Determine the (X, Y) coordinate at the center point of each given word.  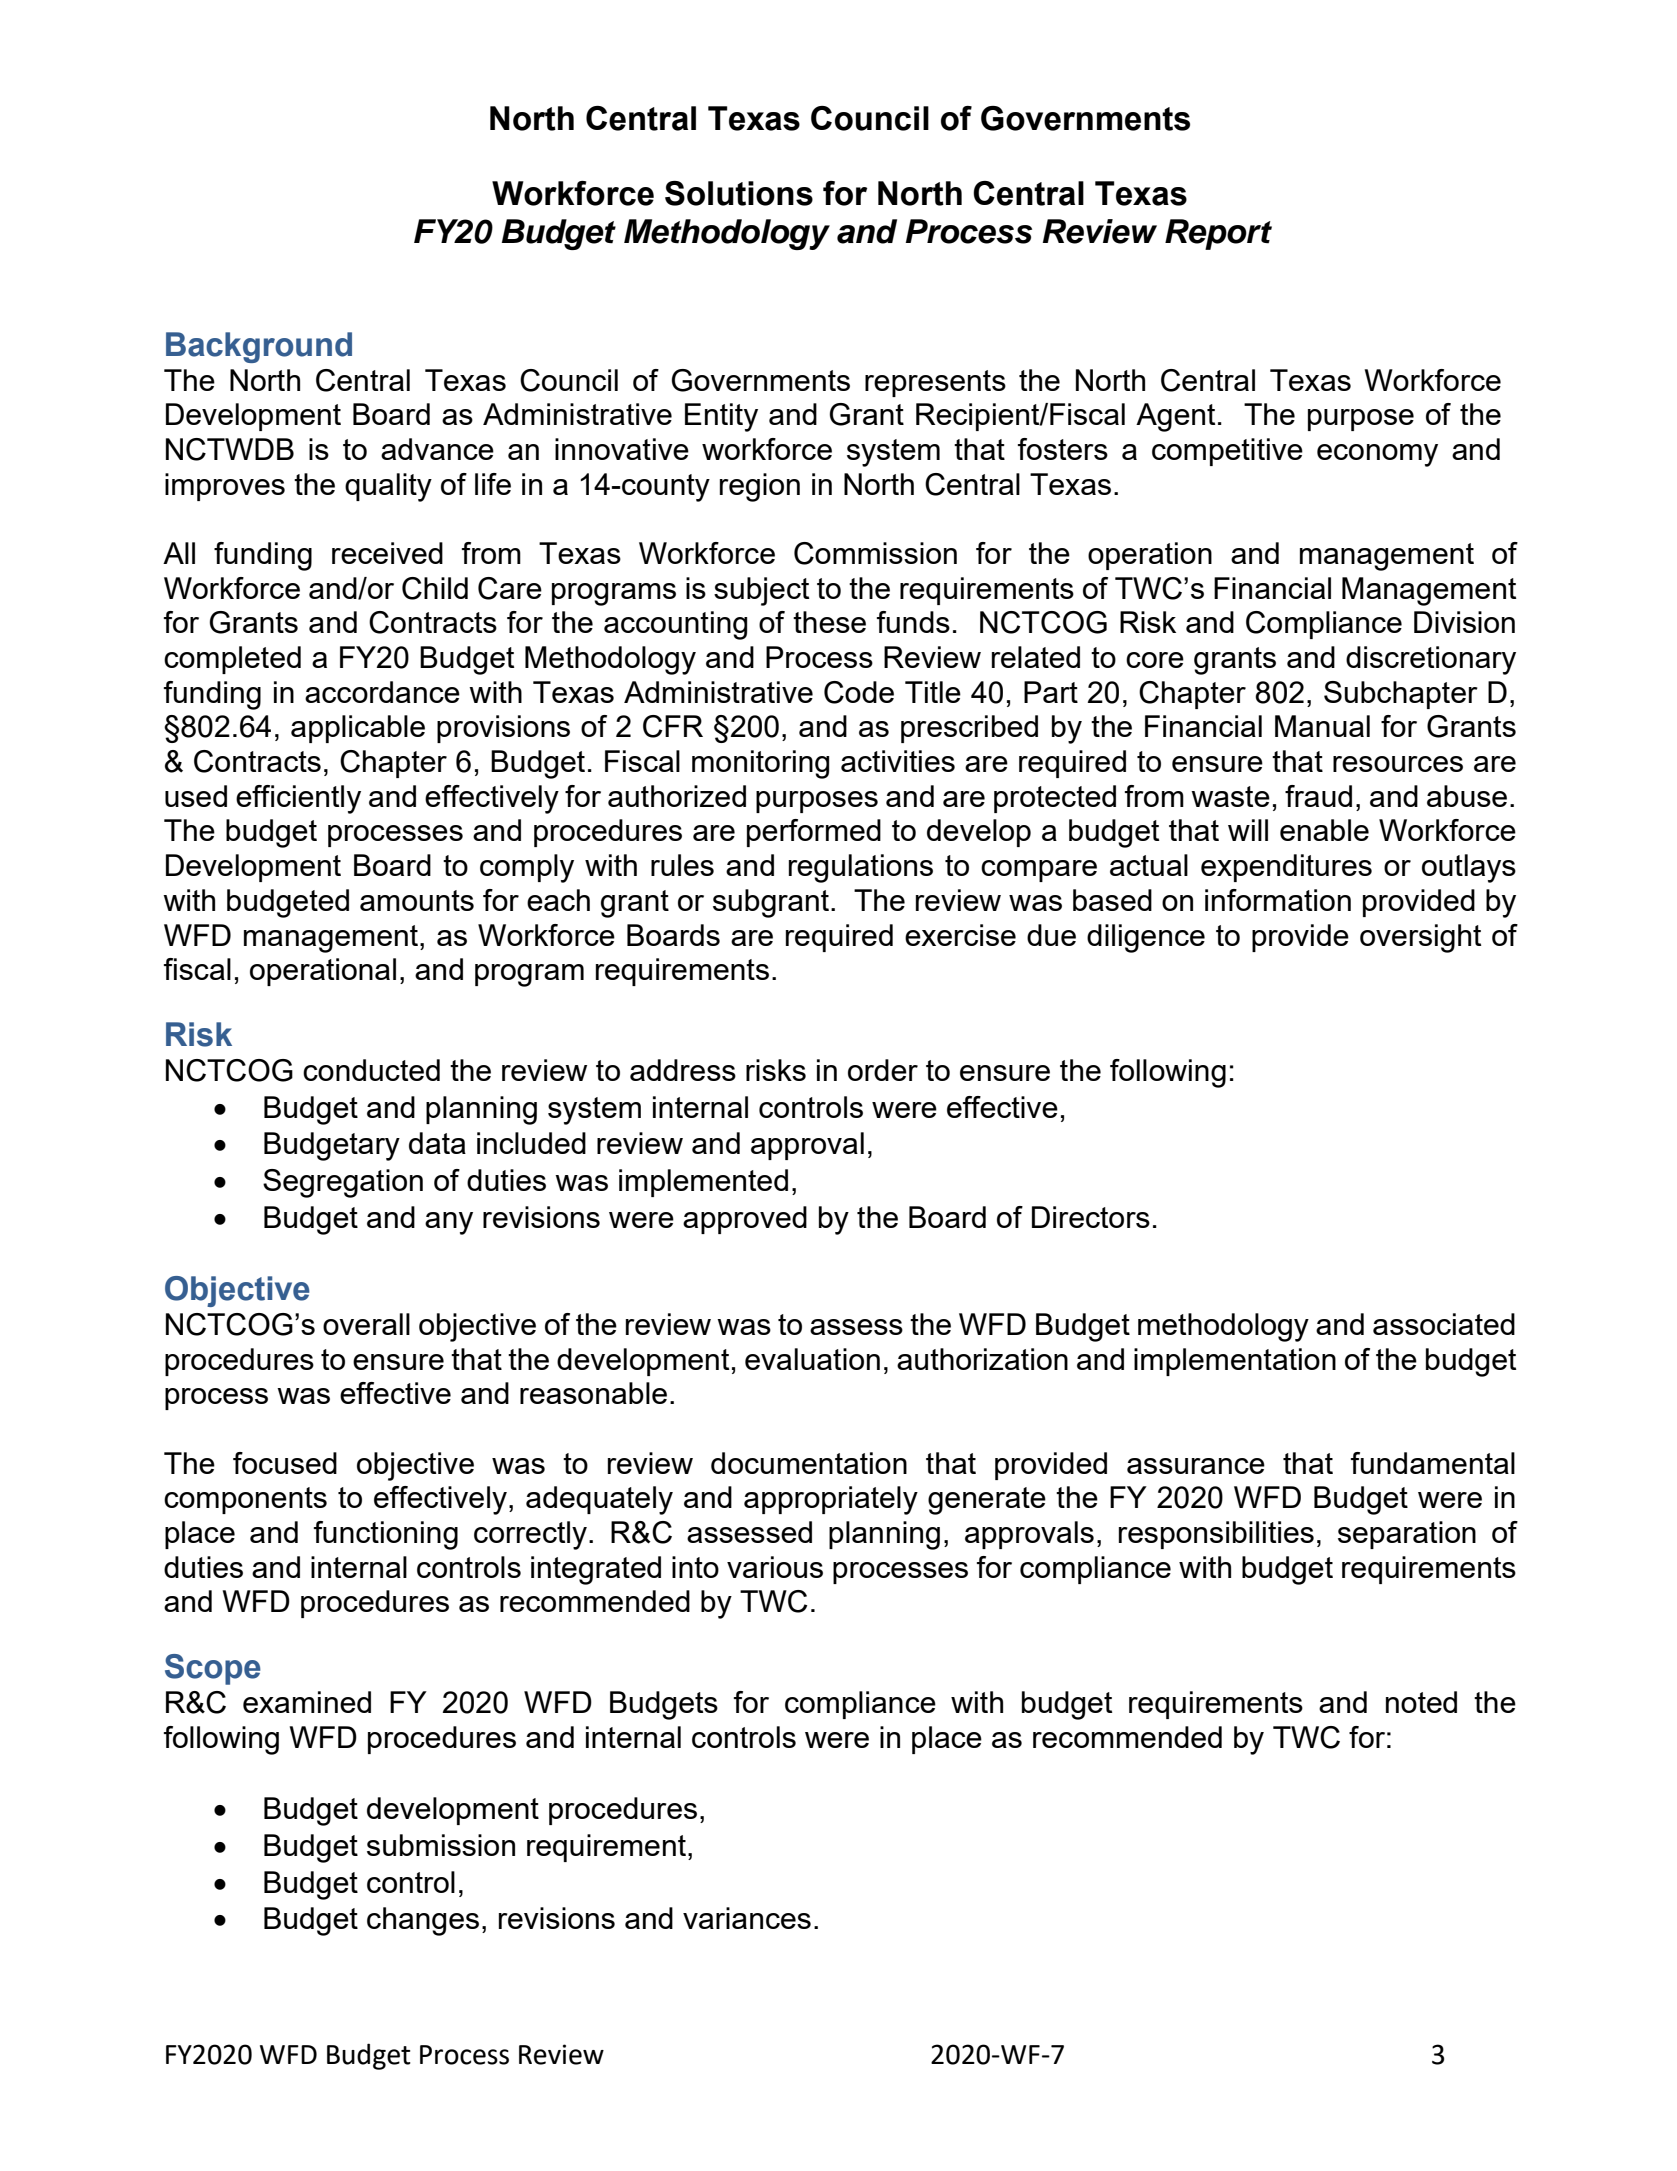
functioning (386, 1535)
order (883, 1070)
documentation (809, 1463)
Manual (1322, 726)
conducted (371, 1070)
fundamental (1433, 1463)
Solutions (739, 193)
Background (259, 347)
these (829, 622)
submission (441, 1845)
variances (747, 1918)
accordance (382, 692)
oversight (1420, 938)
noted (1421, 1702)
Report (1218, 234)
